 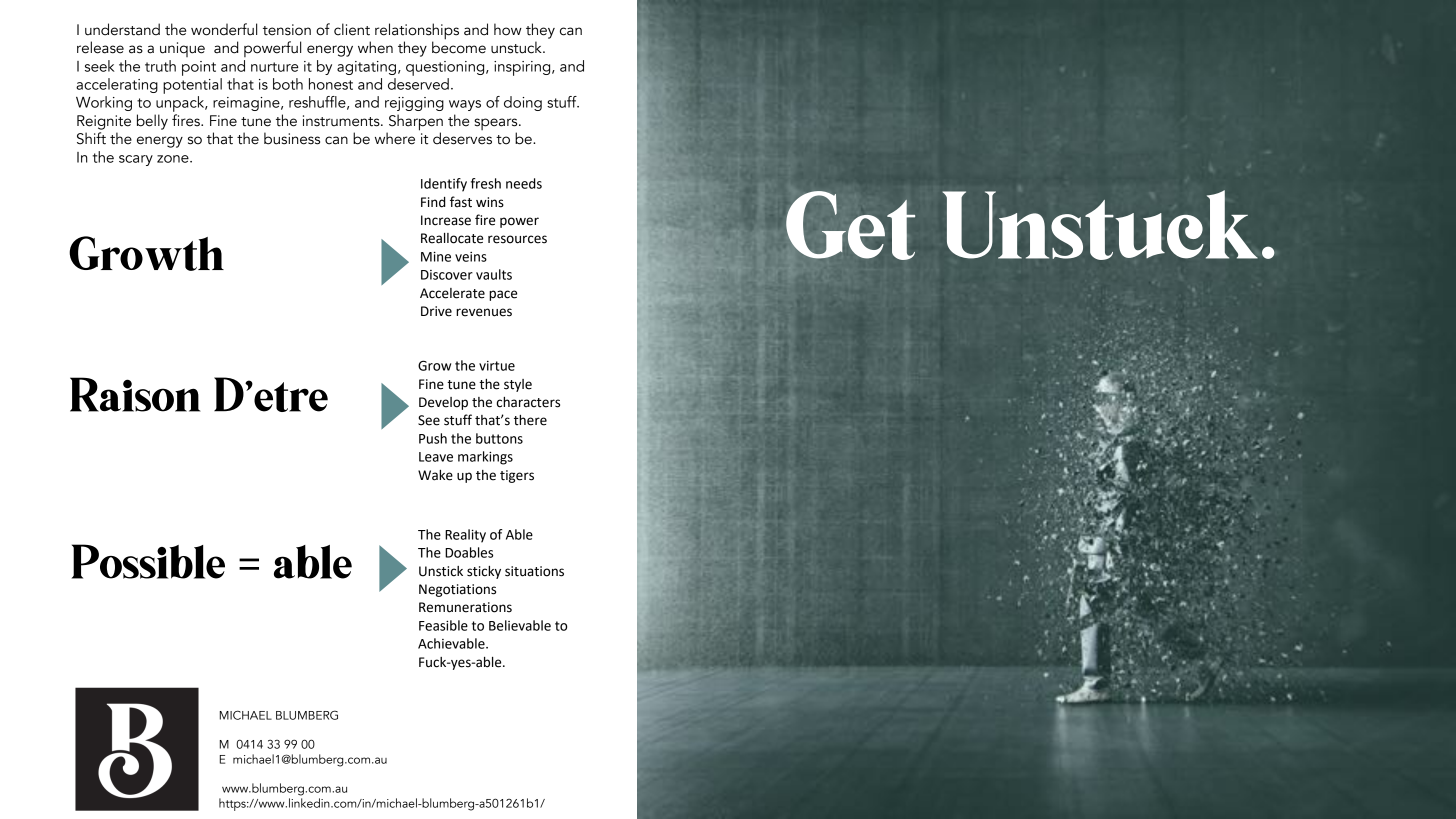 I want to click on Raison, so click(x=135, y=394).
